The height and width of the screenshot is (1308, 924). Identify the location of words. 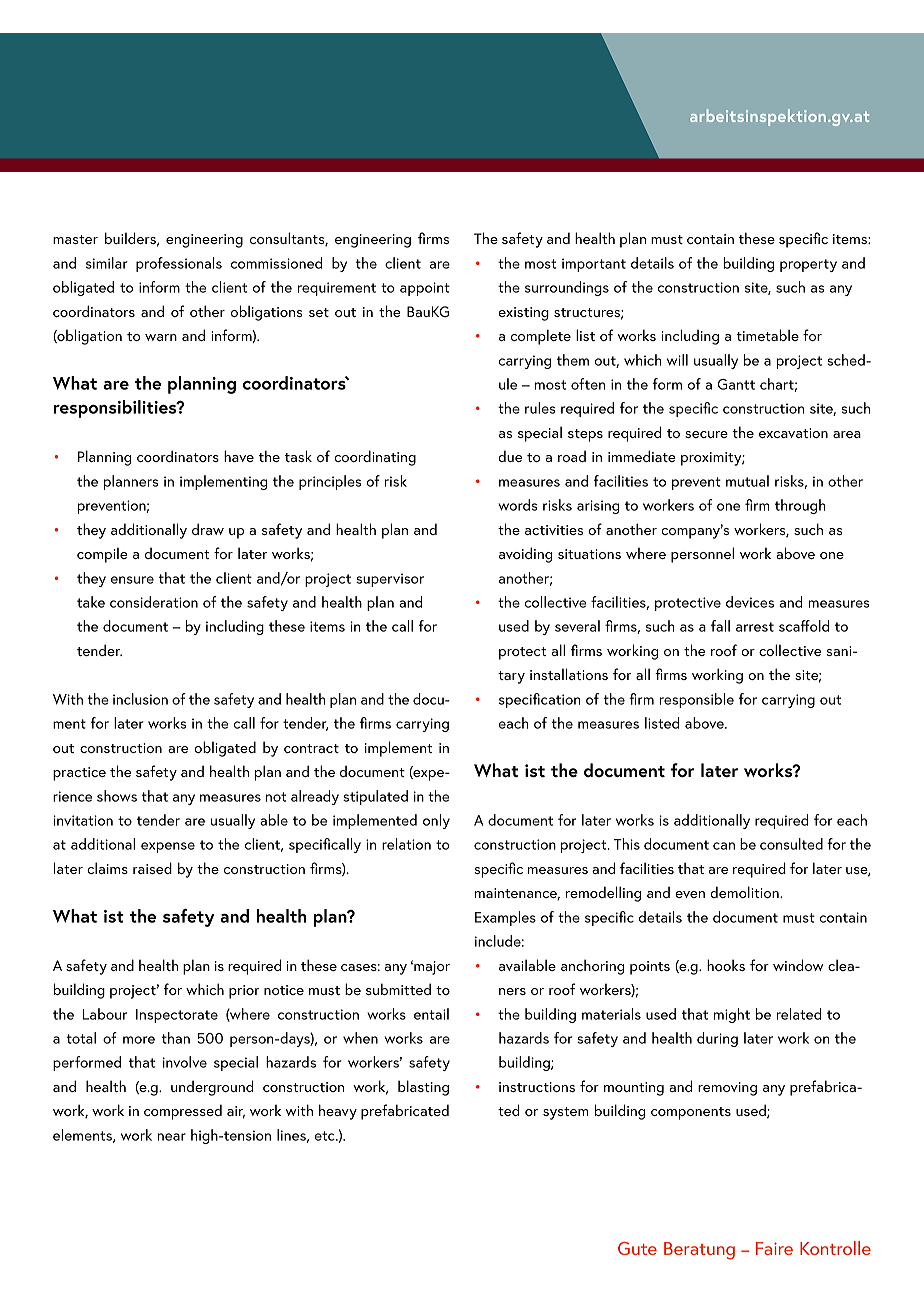
(518, 505).
